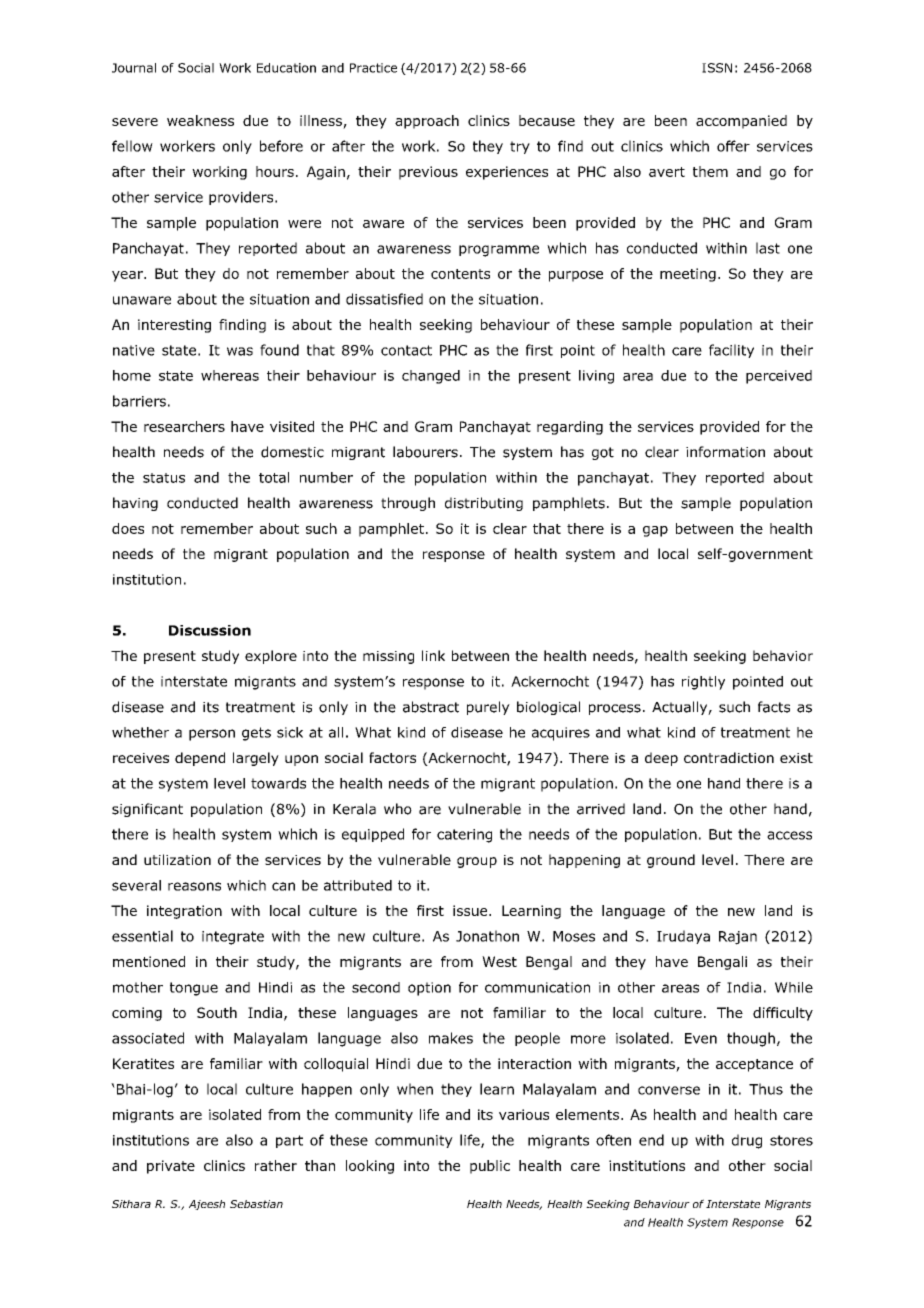 The width and height of the screenshot is (924, 1308). What do you see at coordinates (741, 122) in the screenshot?
I see `accompanied` at bounding box center [741, 122].
